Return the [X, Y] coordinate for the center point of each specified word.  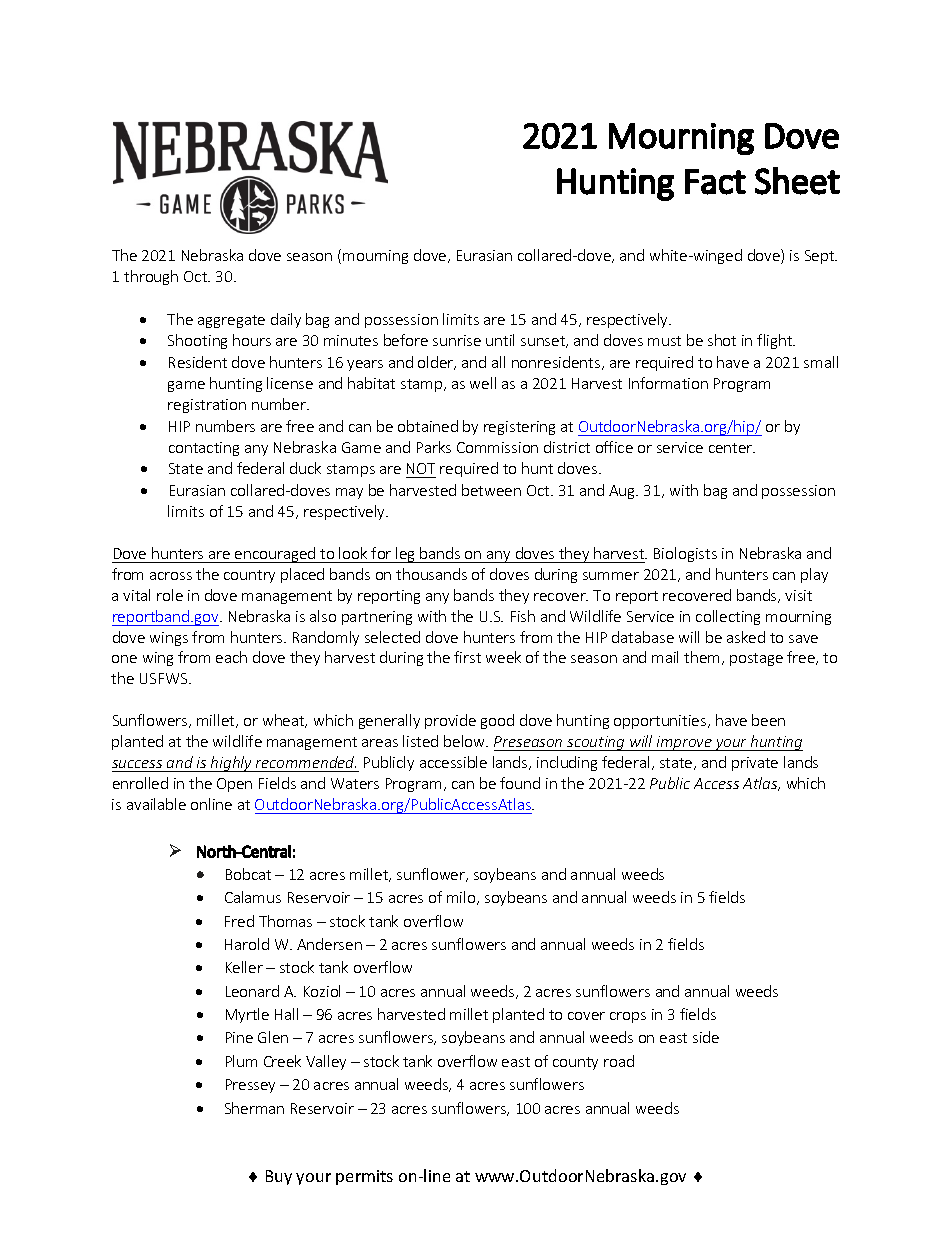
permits [364, 1177]
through [151, 277]
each [231, 657]
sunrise [457, 340]
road [619, 1061]
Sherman [254, 1108]
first [467, 657]
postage [756, 659]
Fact [715, 182]
